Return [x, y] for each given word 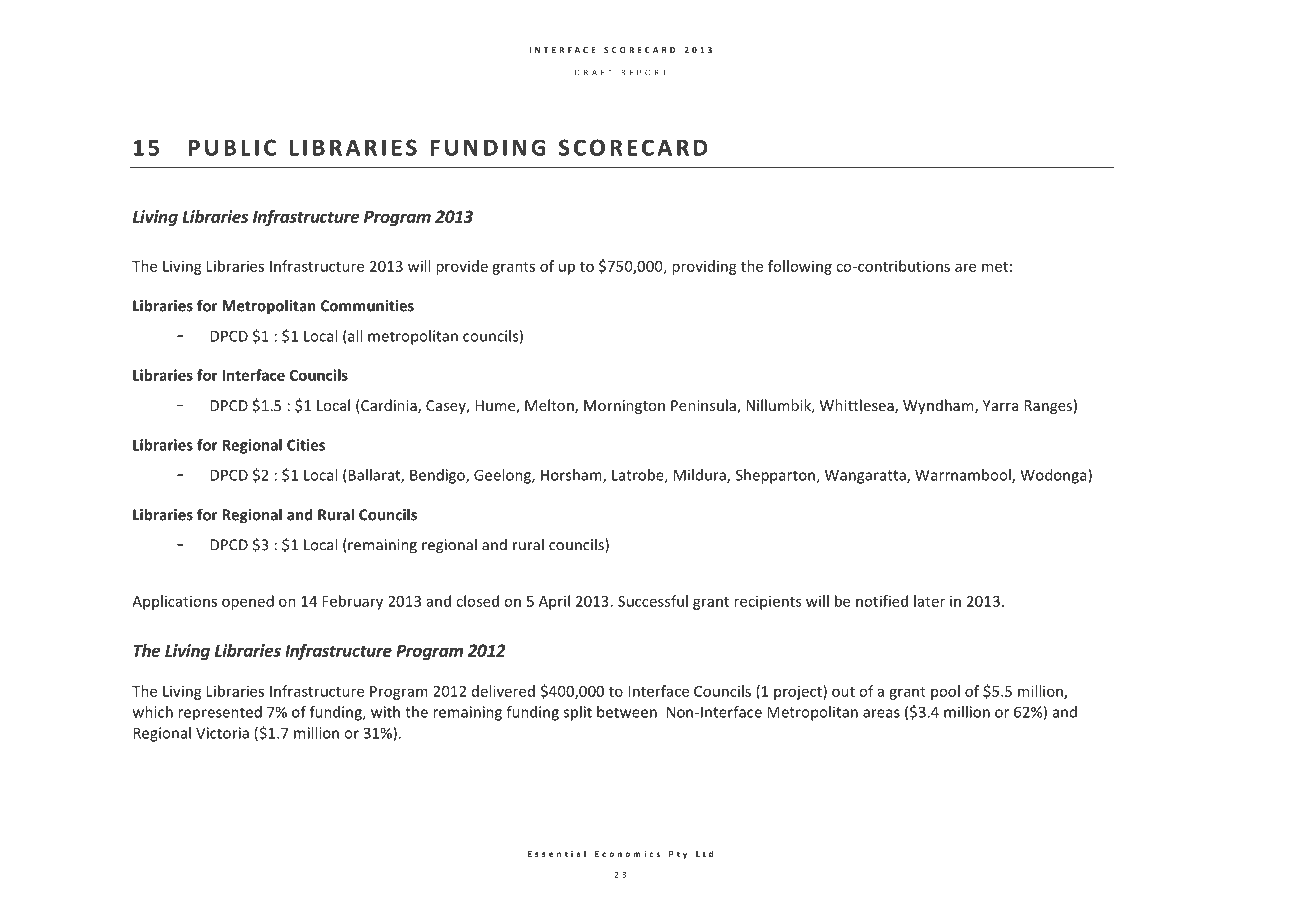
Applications [174, 602]
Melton [550, 406]
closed [477, 601]
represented [220, 713]
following [800, 267]
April [554, 602]
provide [462, 267]
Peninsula [704, 406]
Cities [306, 445]
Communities [367, 306]
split [577, 713]
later [929, 601]
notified [882, 601]
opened [248, 602]
